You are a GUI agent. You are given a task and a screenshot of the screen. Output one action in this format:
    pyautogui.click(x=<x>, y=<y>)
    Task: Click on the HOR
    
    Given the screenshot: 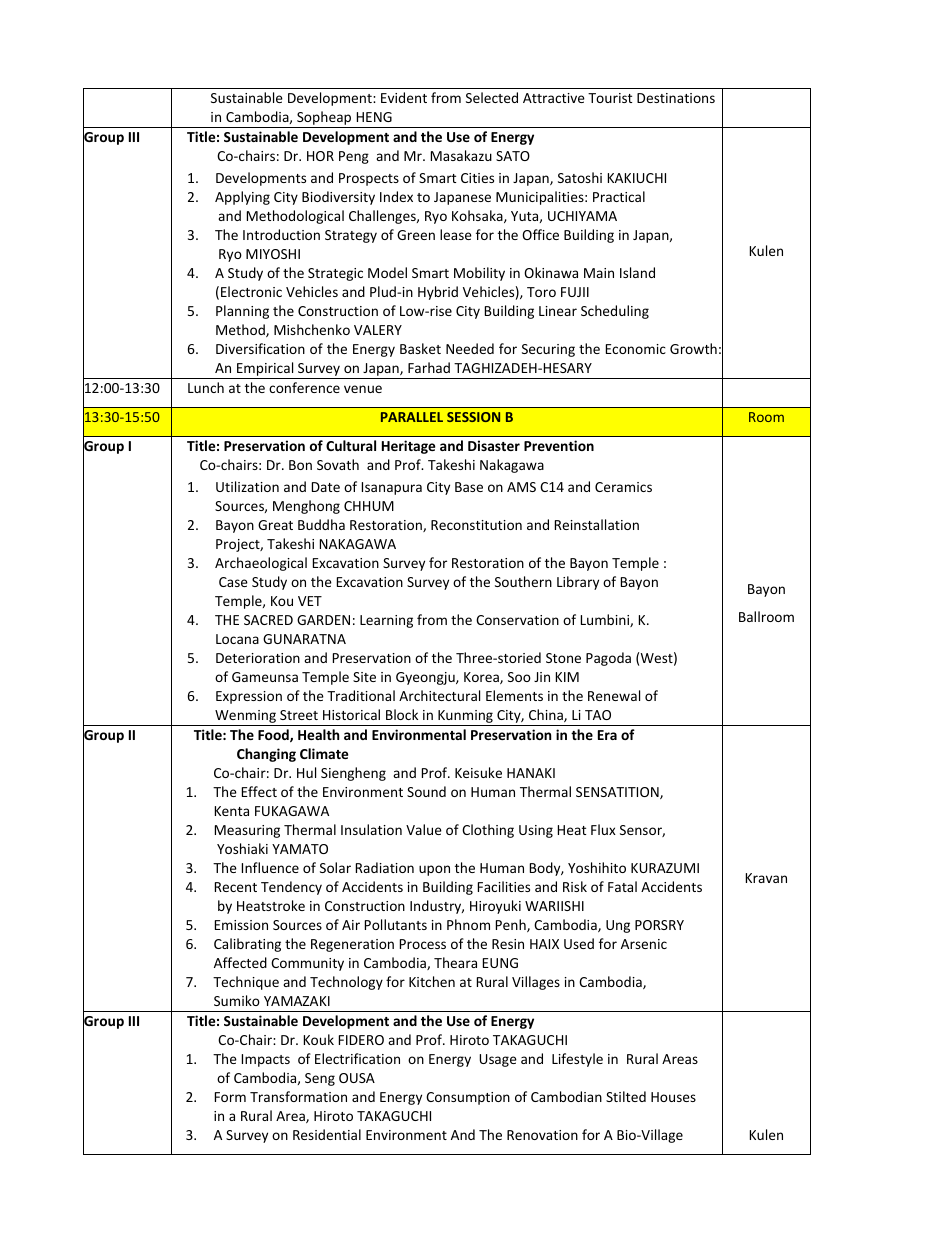 What is the action you would take?
    pyautogui.click(x=320, y=156)
